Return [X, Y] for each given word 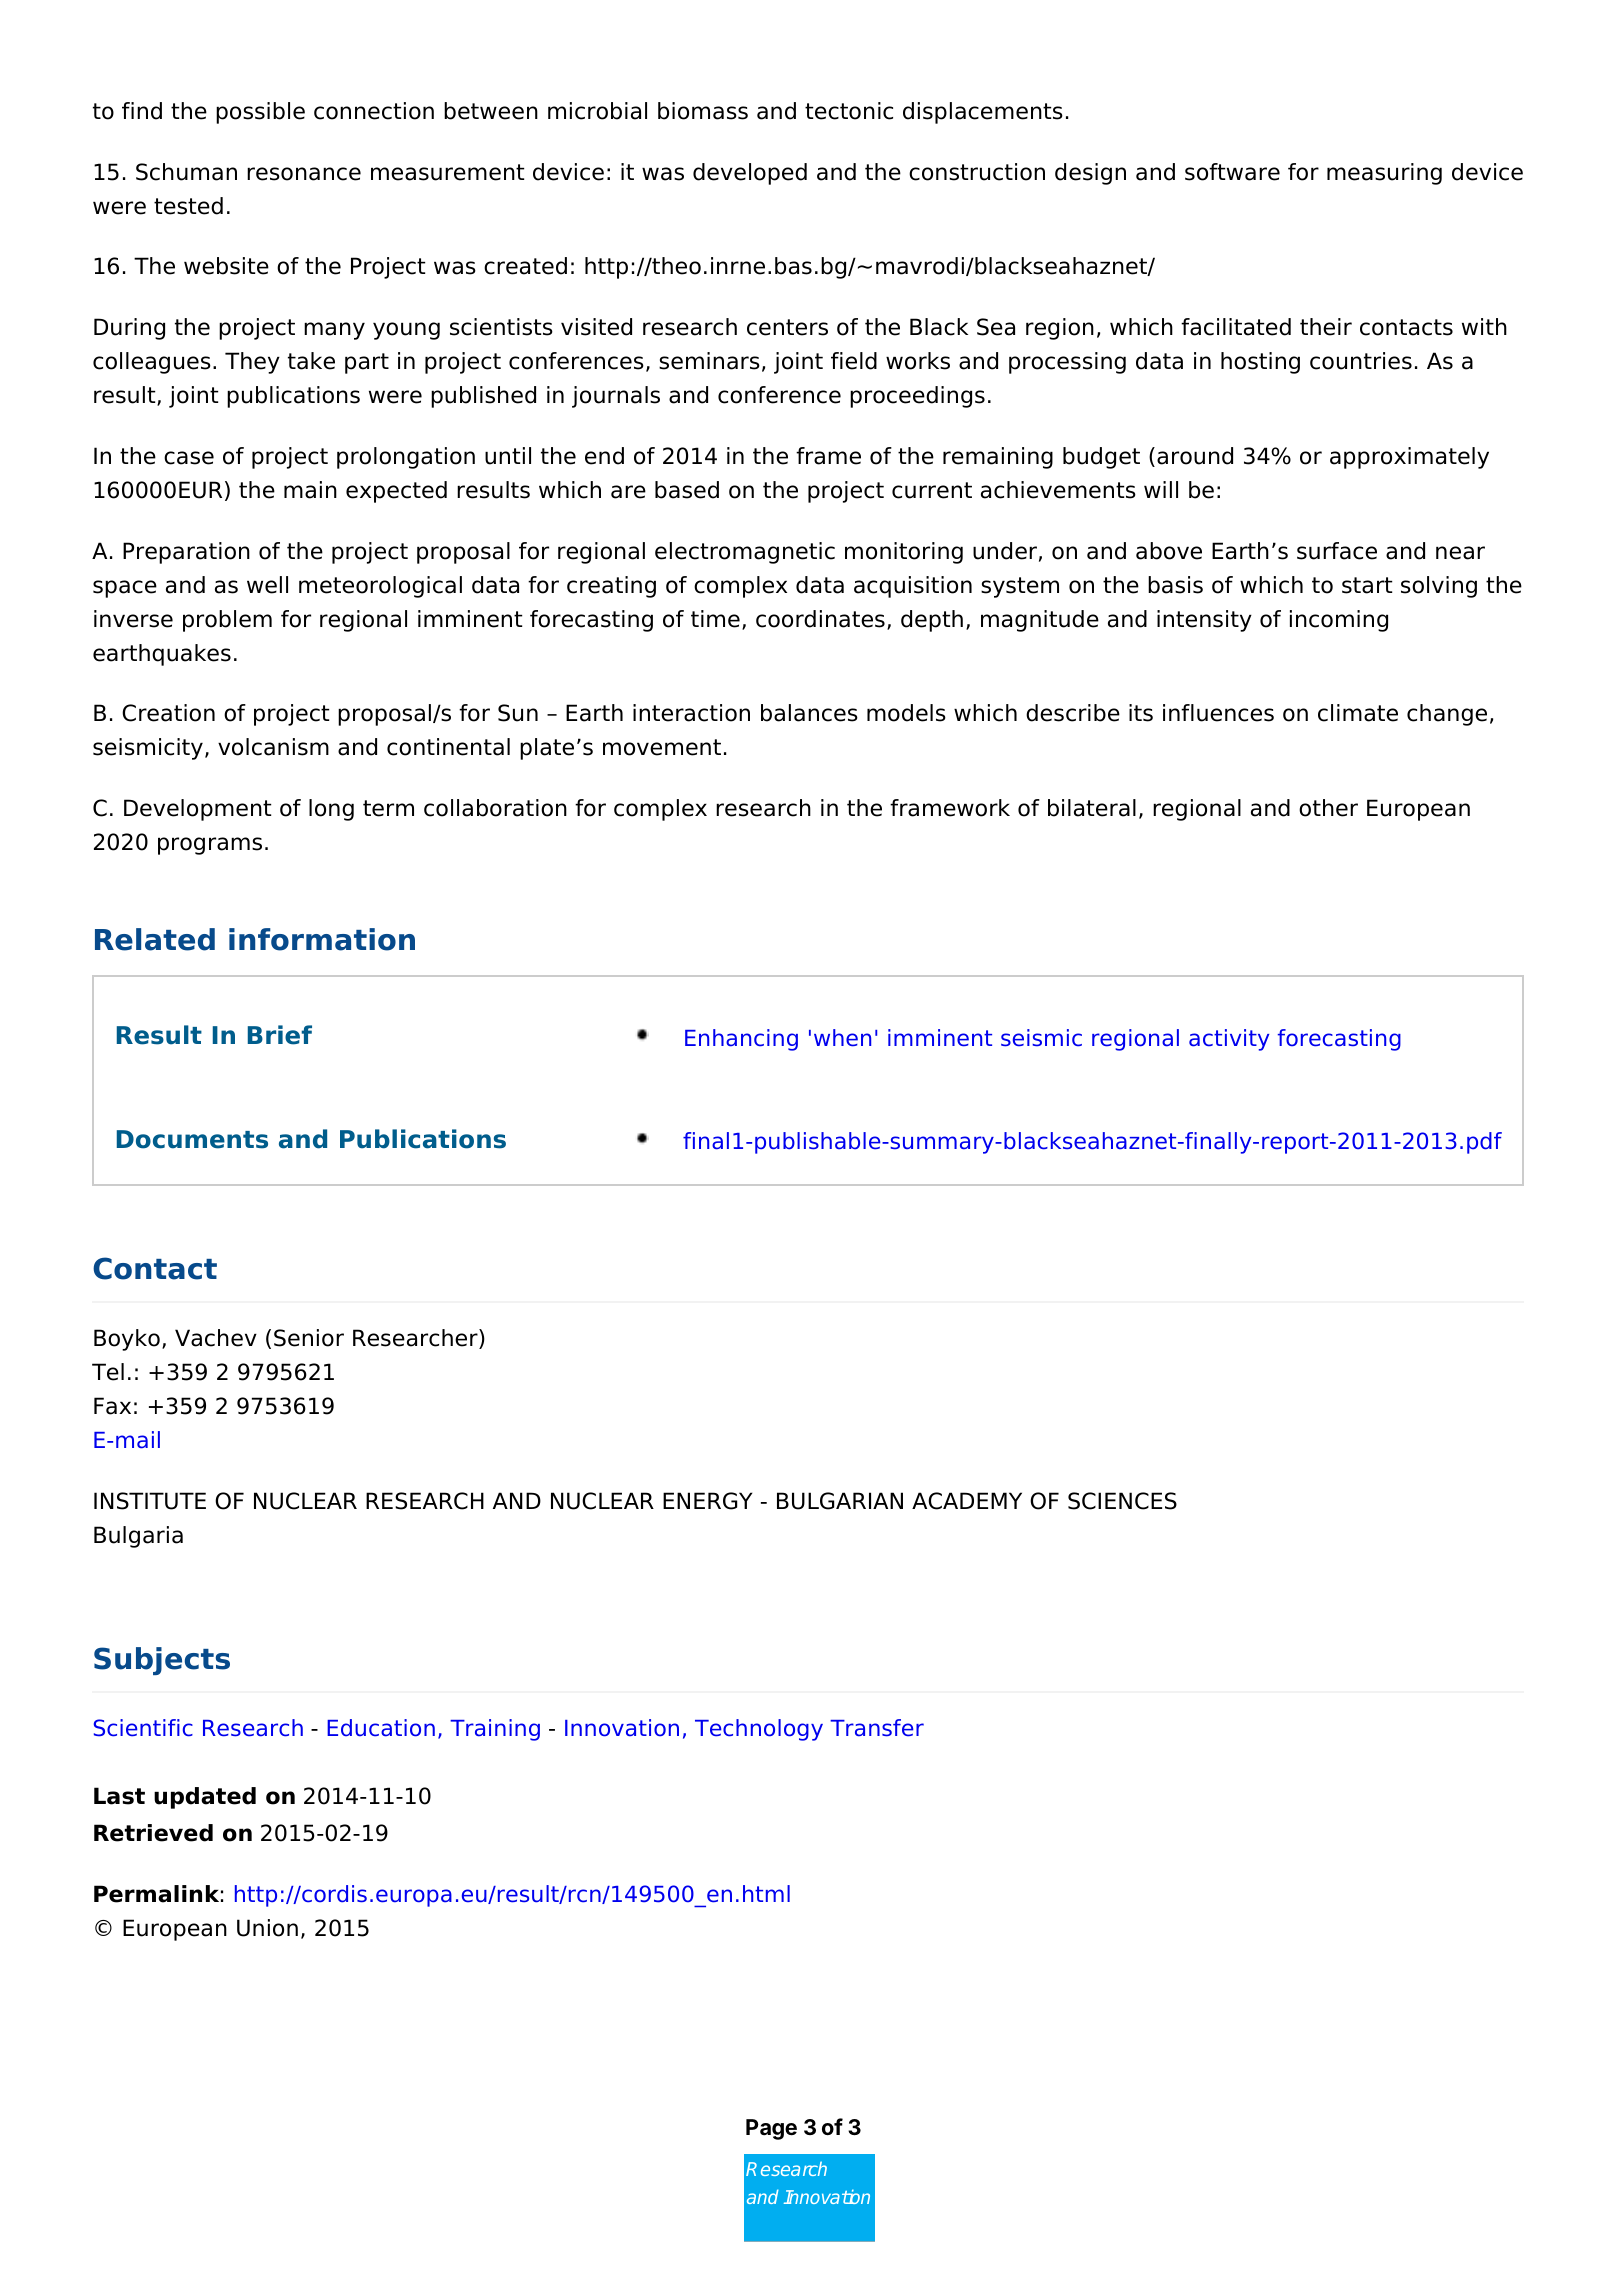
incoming [1339, 621]
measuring [1384, 174]
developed [750, 174]
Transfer [877, 1728]
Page [771, 2129]
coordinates [820, 619]
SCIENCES [1122, 1501]
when [842, 1038]
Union [267, 1928]
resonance [304, 174]
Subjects [162, 1661]
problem [227, 621]
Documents [192, 1139]
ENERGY [707, 1501]
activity [1229, 1040]
